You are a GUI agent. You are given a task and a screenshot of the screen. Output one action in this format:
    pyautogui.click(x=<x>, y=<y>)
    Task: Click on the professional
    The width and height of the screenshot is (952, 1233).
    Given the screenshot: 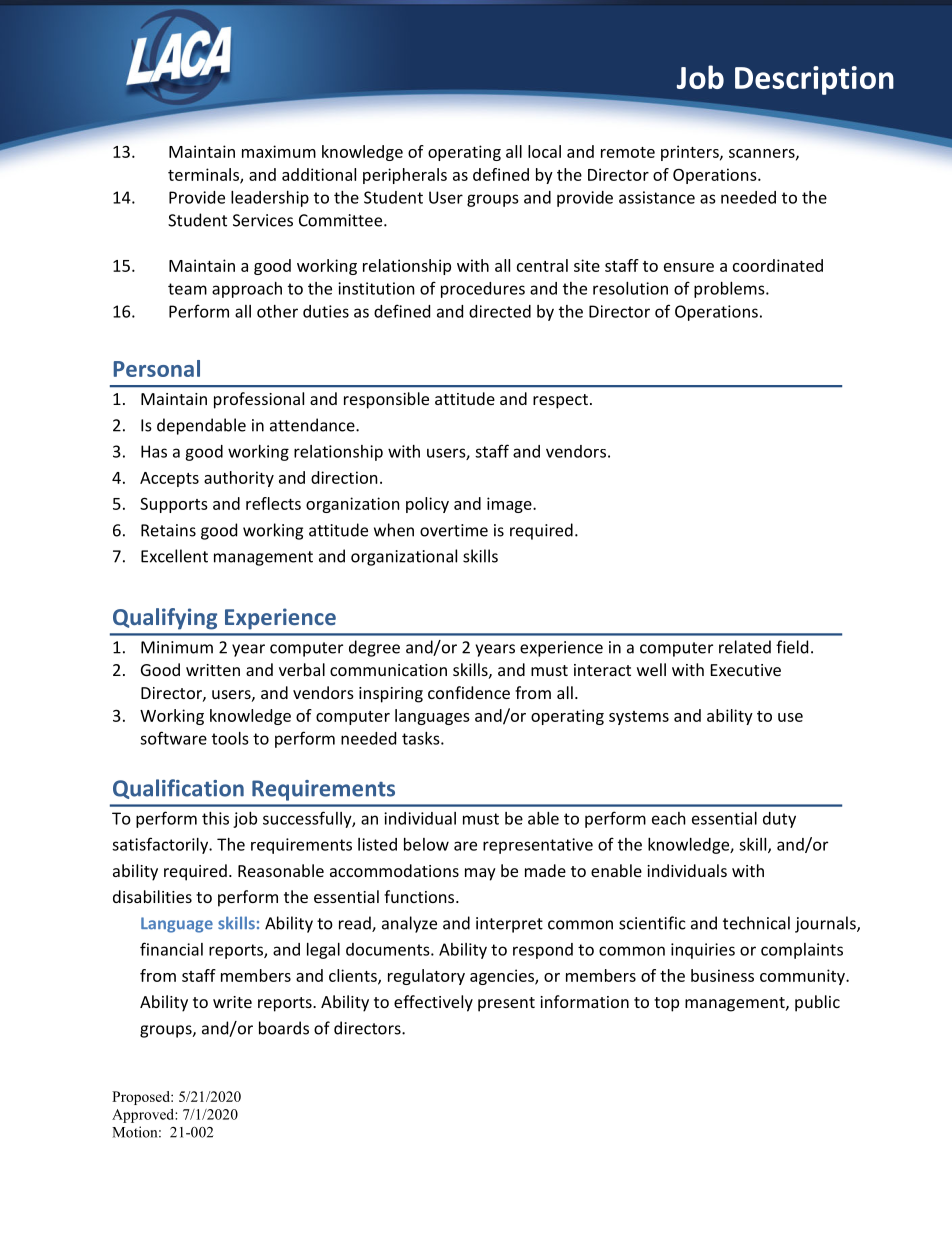 What is the action you would take?
    pyautogui.click(x=259, y=400)
